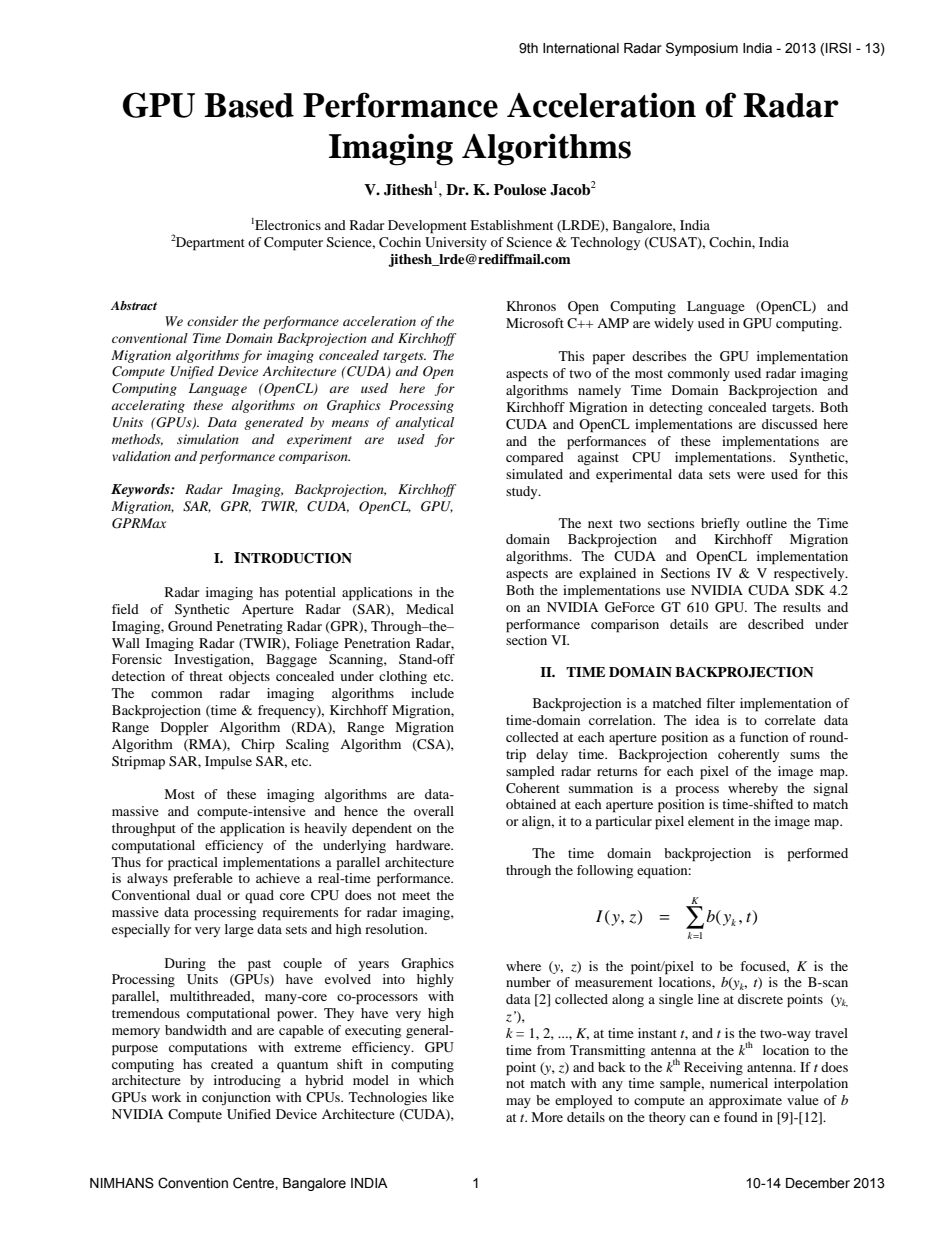 The height and width of the screenshot is (1233, 952). What do you see at coordinates (674, 324) in the screenshot?
I see `widely` at bounding box center [674, 324].
